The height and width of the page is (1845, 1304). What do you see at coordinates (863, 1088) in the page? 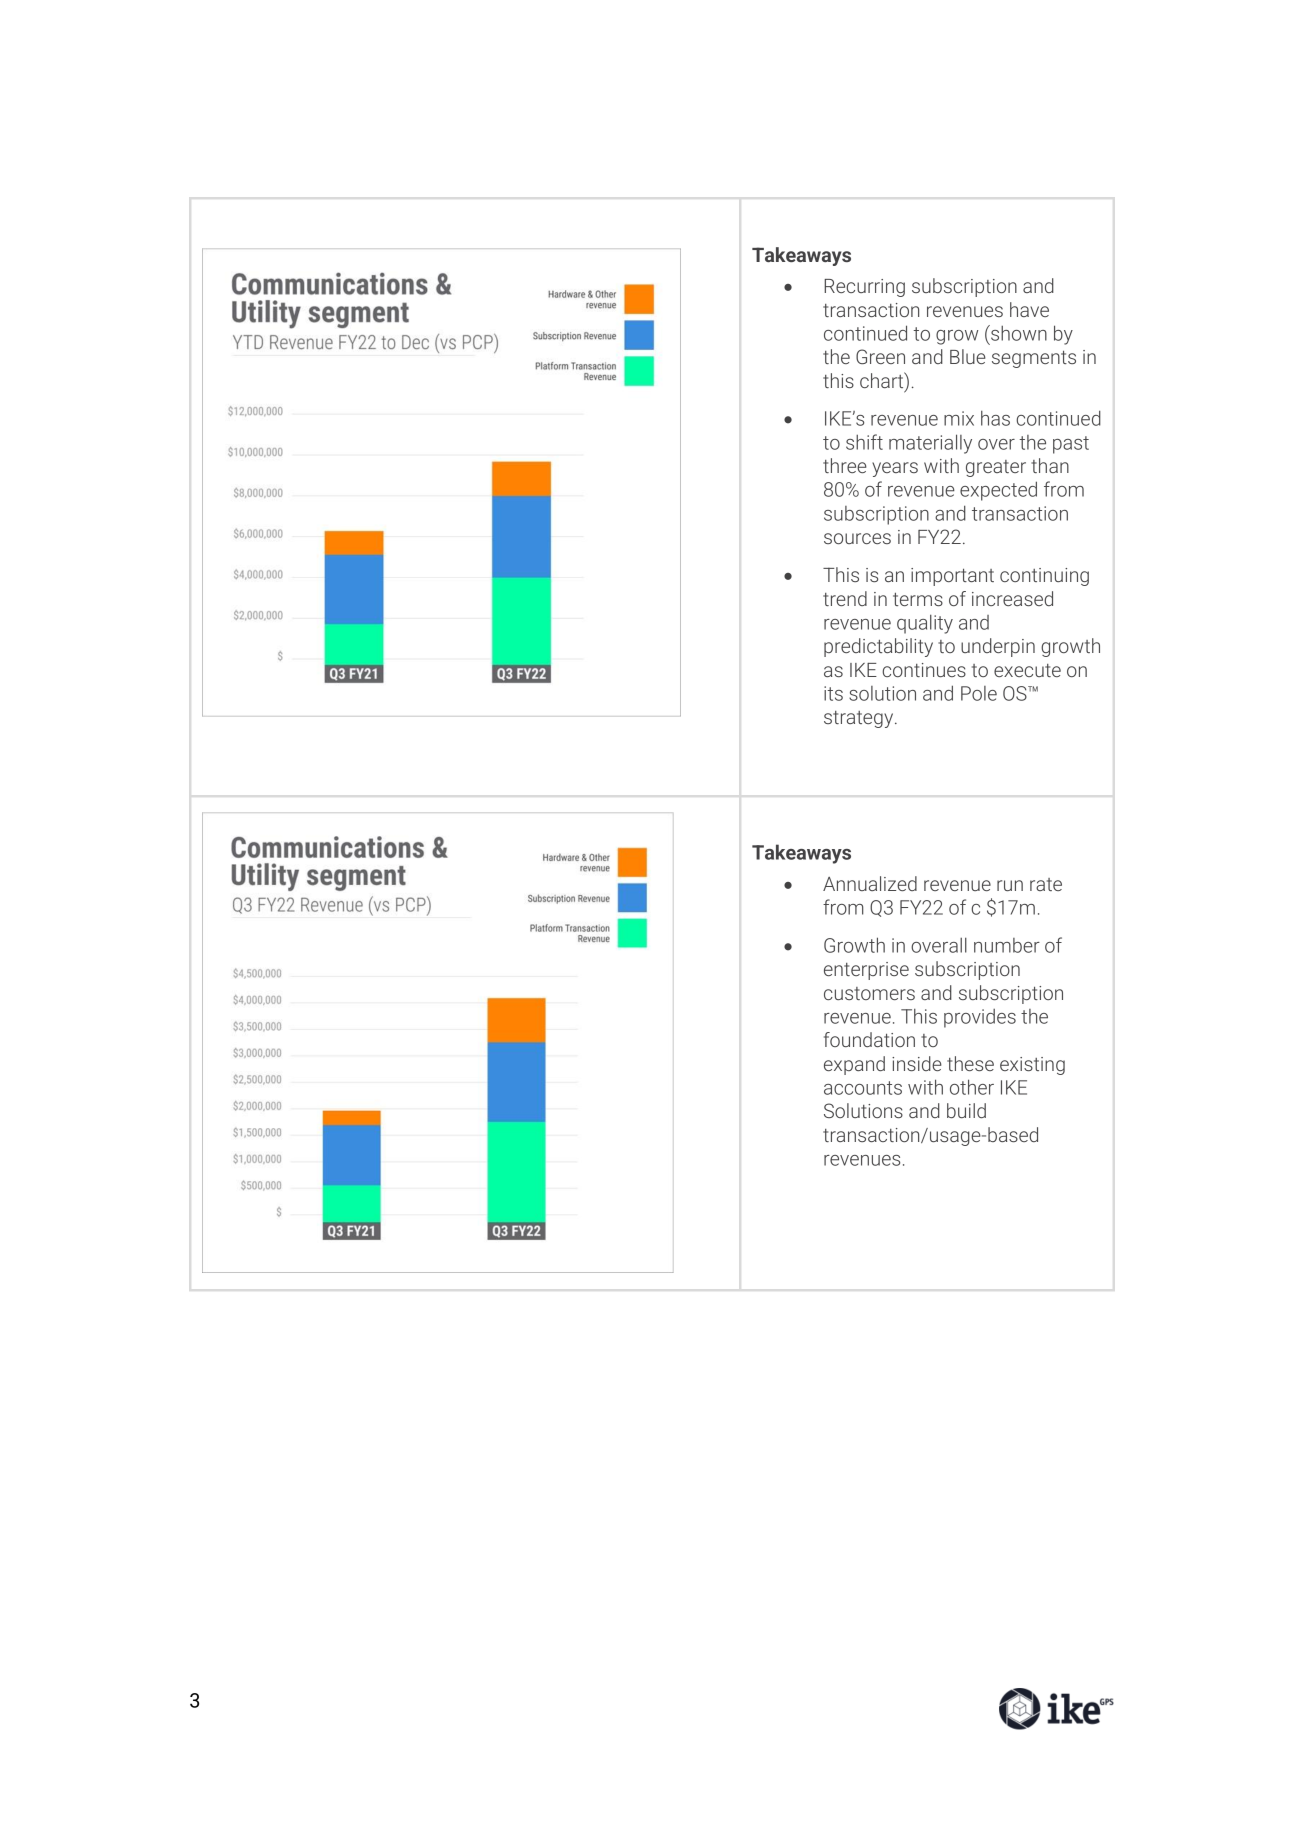
I see `accounts` at bounding box center [863, 1088].
